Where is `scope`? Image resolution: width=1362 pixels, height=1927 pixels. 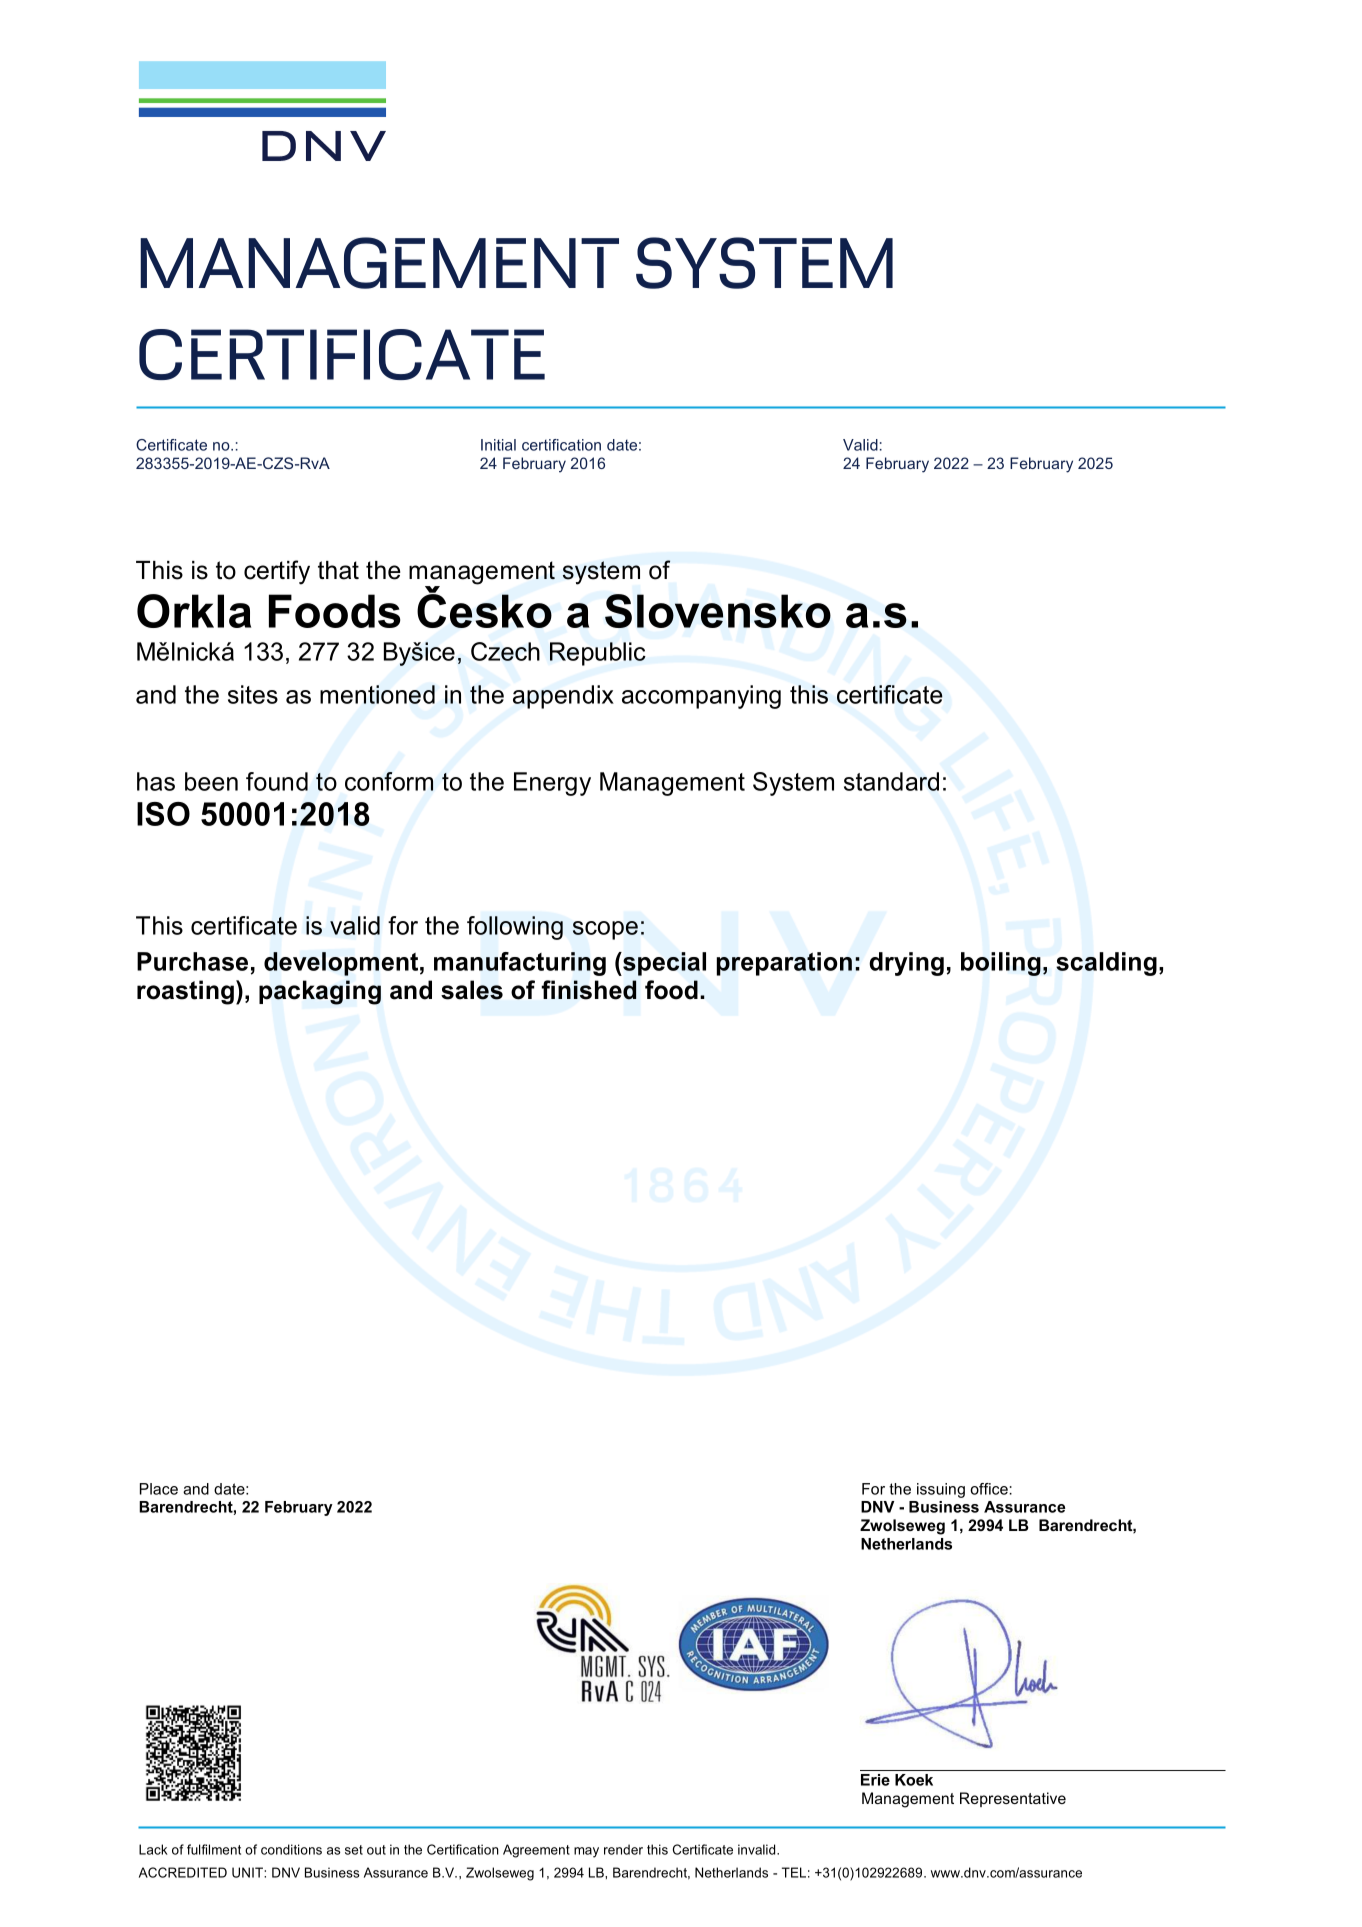
scope is located at coordinates (605, 930).
